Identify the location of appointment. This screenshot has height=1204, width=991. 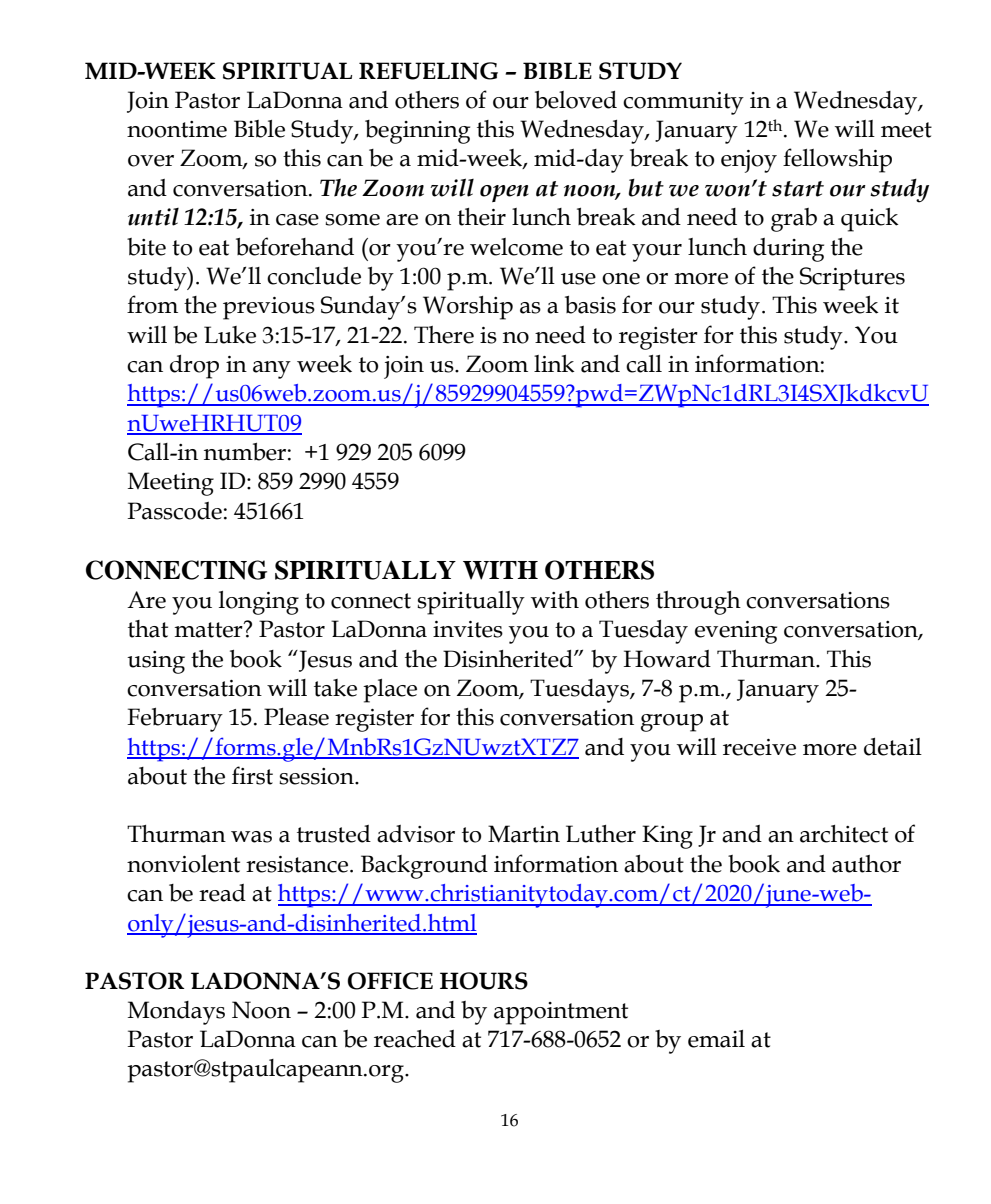
(561, 1013).
